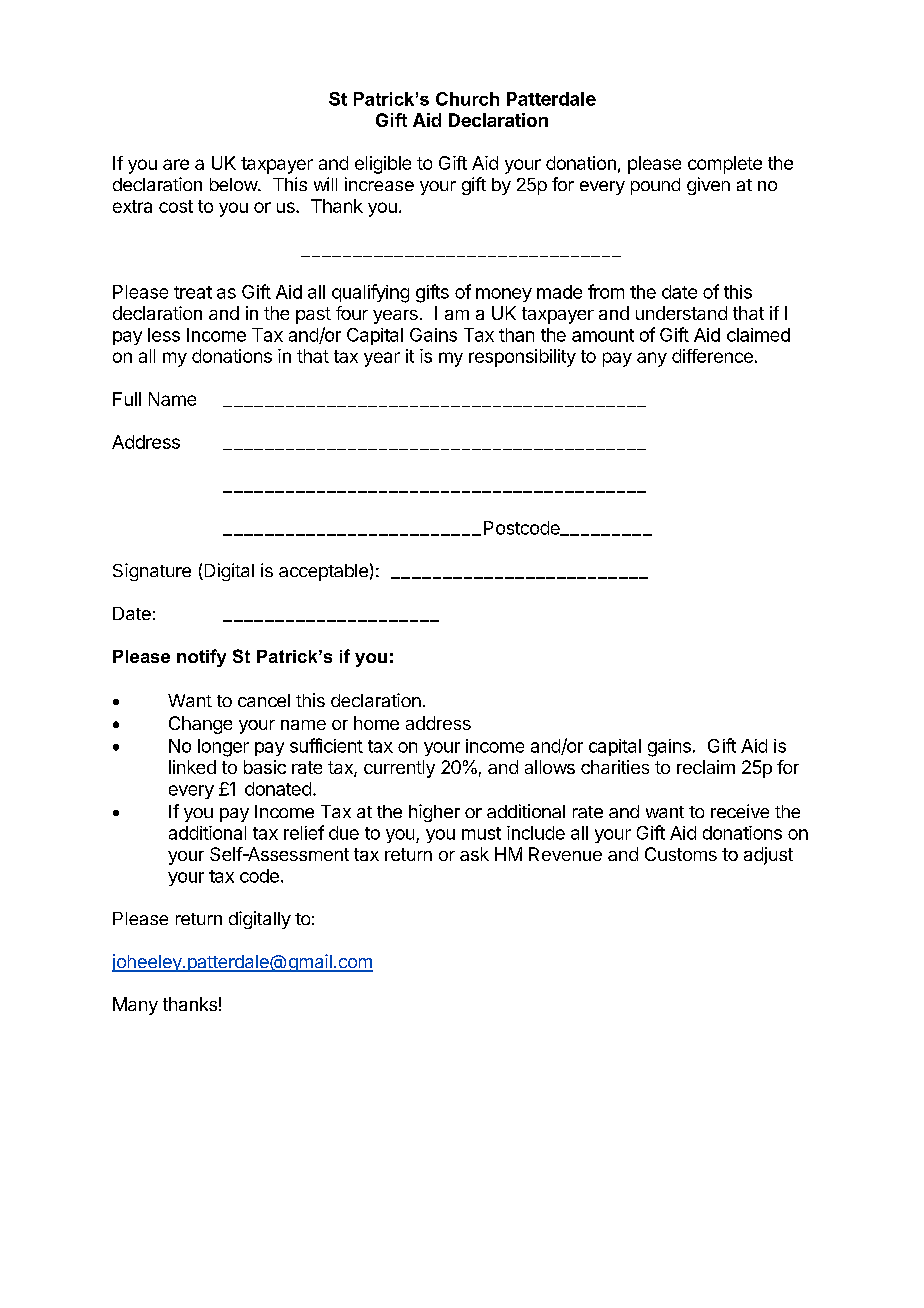 This screenshot has width=924, height=1308. Describe the element at coordinates (706, 767) in the screenshot. I see `reclaim` at that location.
